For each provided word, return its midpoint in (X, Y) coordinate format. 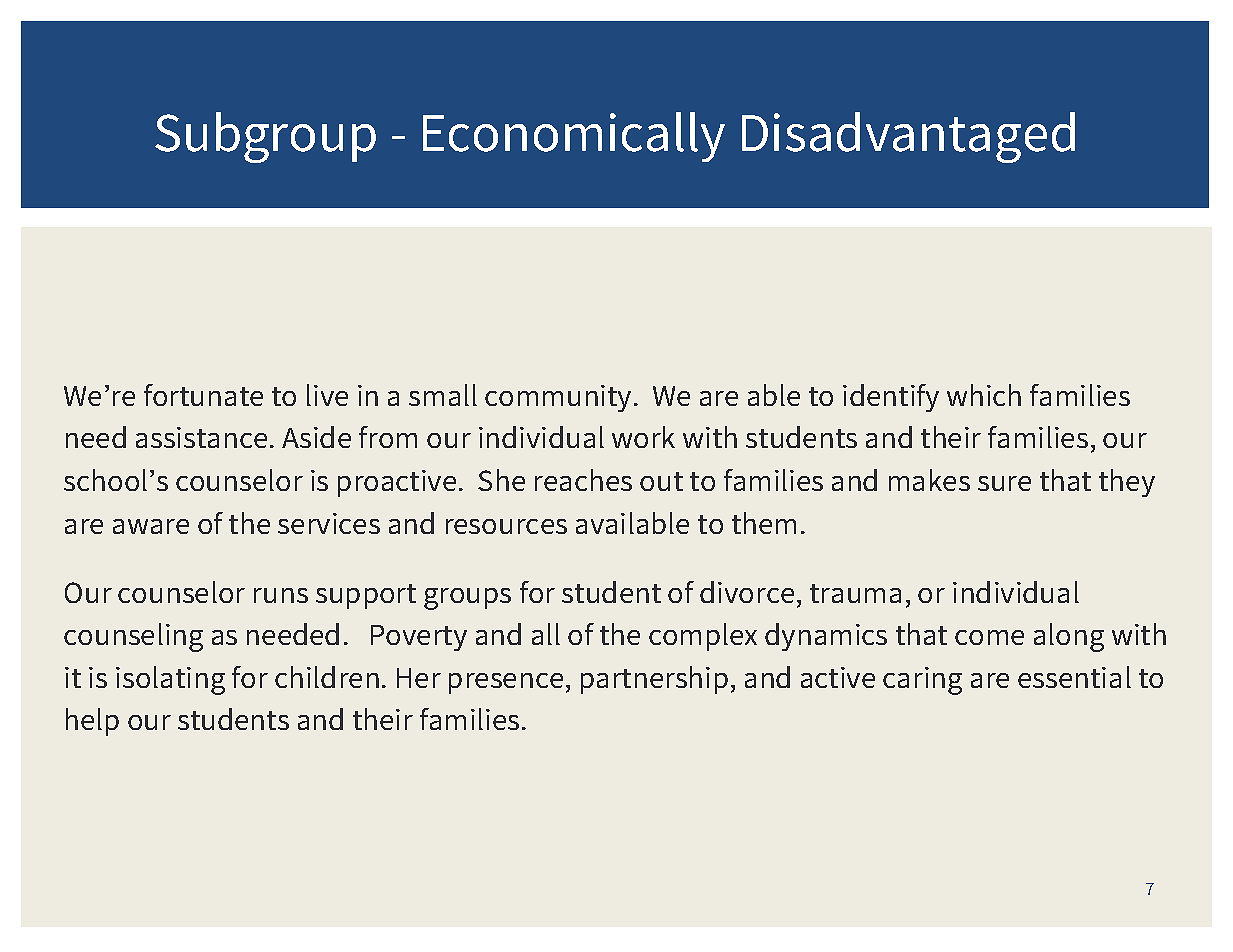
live (327, 395)
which (984, 395)
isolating (170, 680)
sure (1004, 483)
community (558, 398)
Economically (574, 137)
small (443, 395)
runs (281, 595)
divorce (747, 592)
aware (151, 526)
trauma (855, 593)
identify (891, 398)
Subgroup (265, 137)
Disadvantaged (908, 137)
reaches (583, 480)
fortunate (203, 395)
